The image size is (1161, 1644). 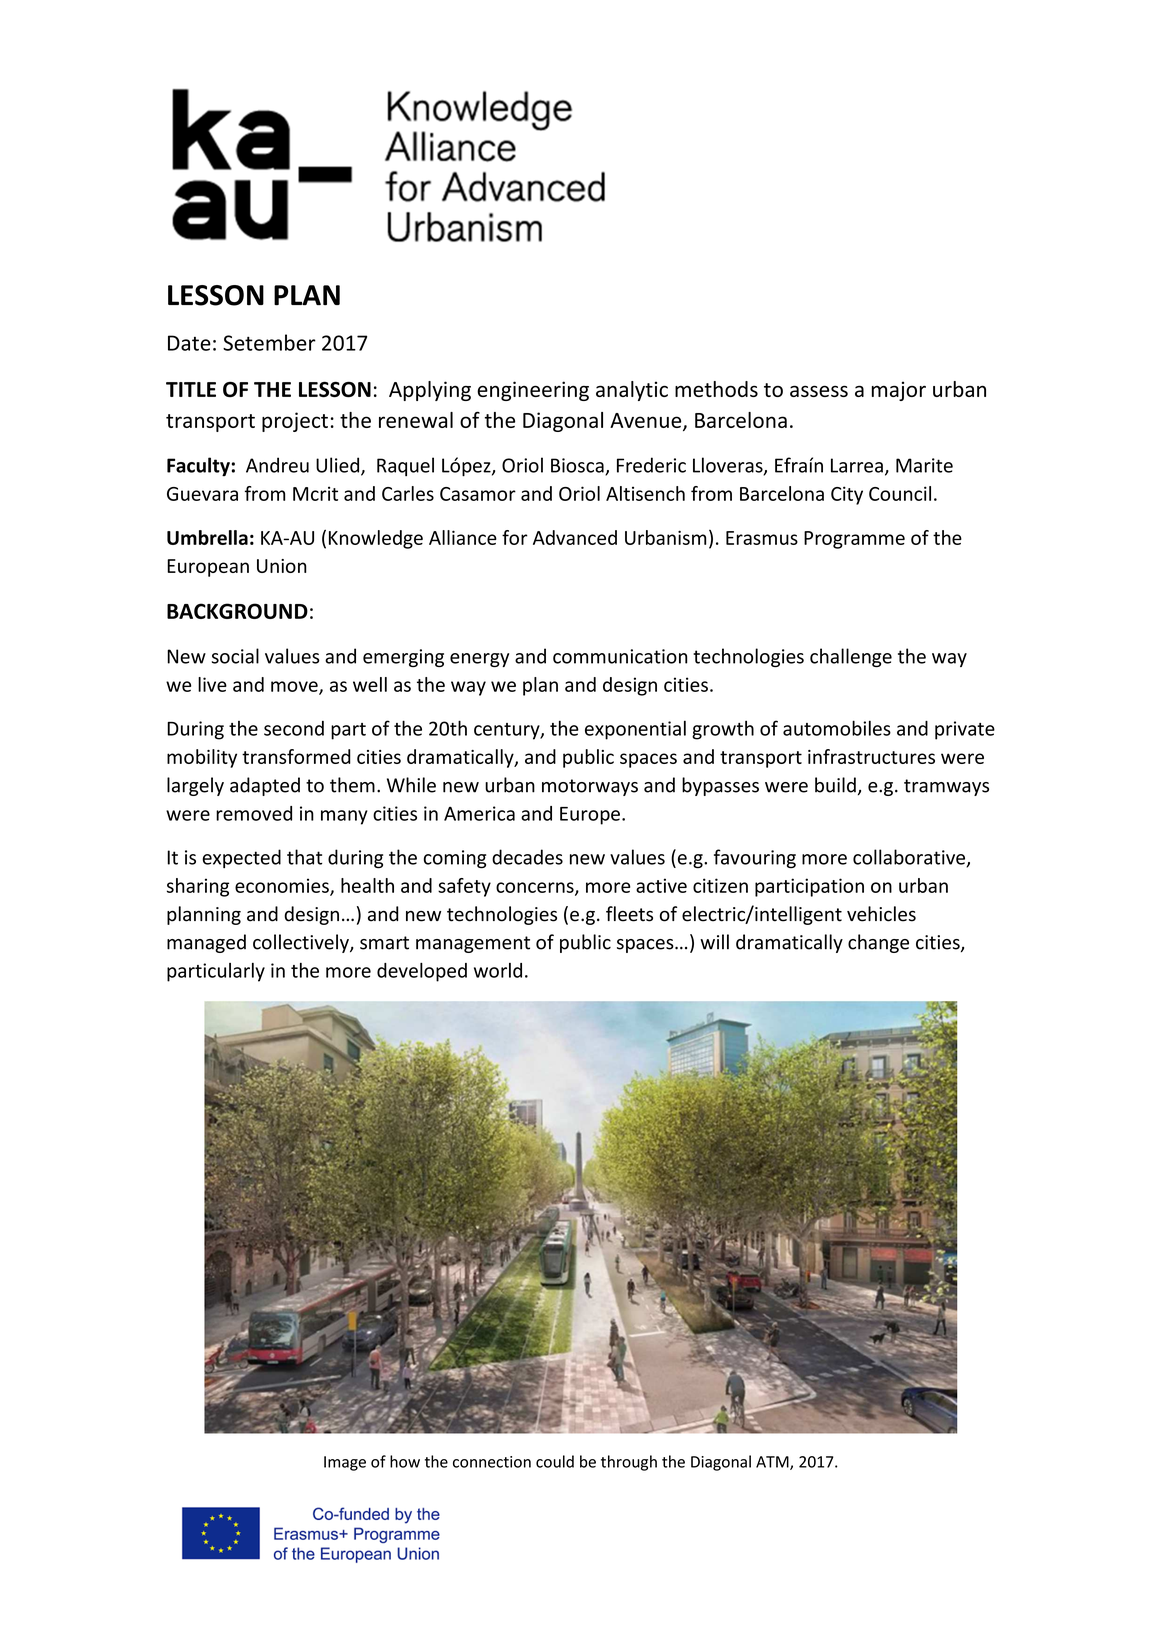 What do you see at coordinates (422, 972) in the screenshot?
I see `developed` at bounding box center [422, 972].
